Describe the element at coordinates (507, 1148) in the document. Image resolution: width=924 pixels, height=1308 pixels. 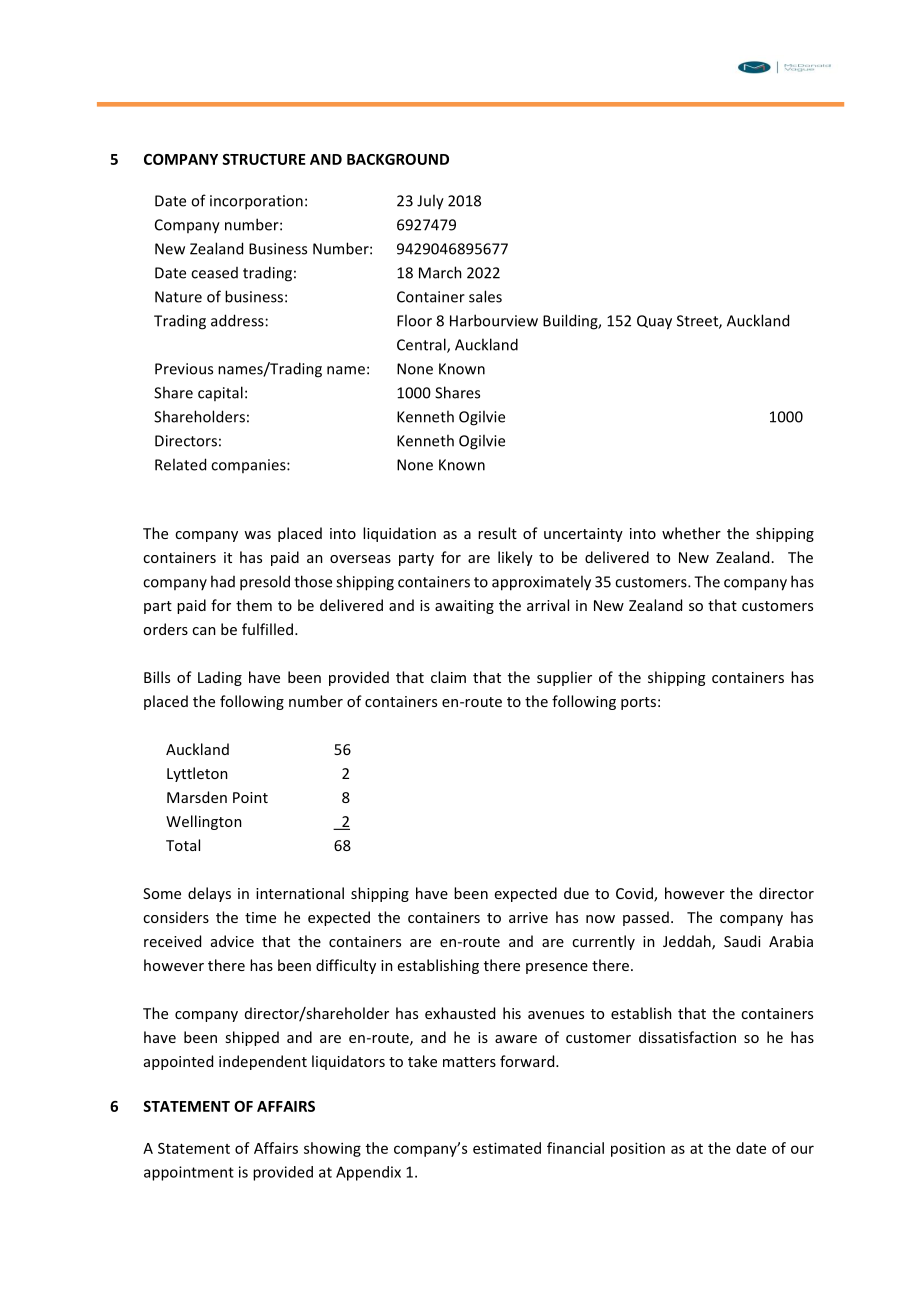
I see `estimated` at that location.
